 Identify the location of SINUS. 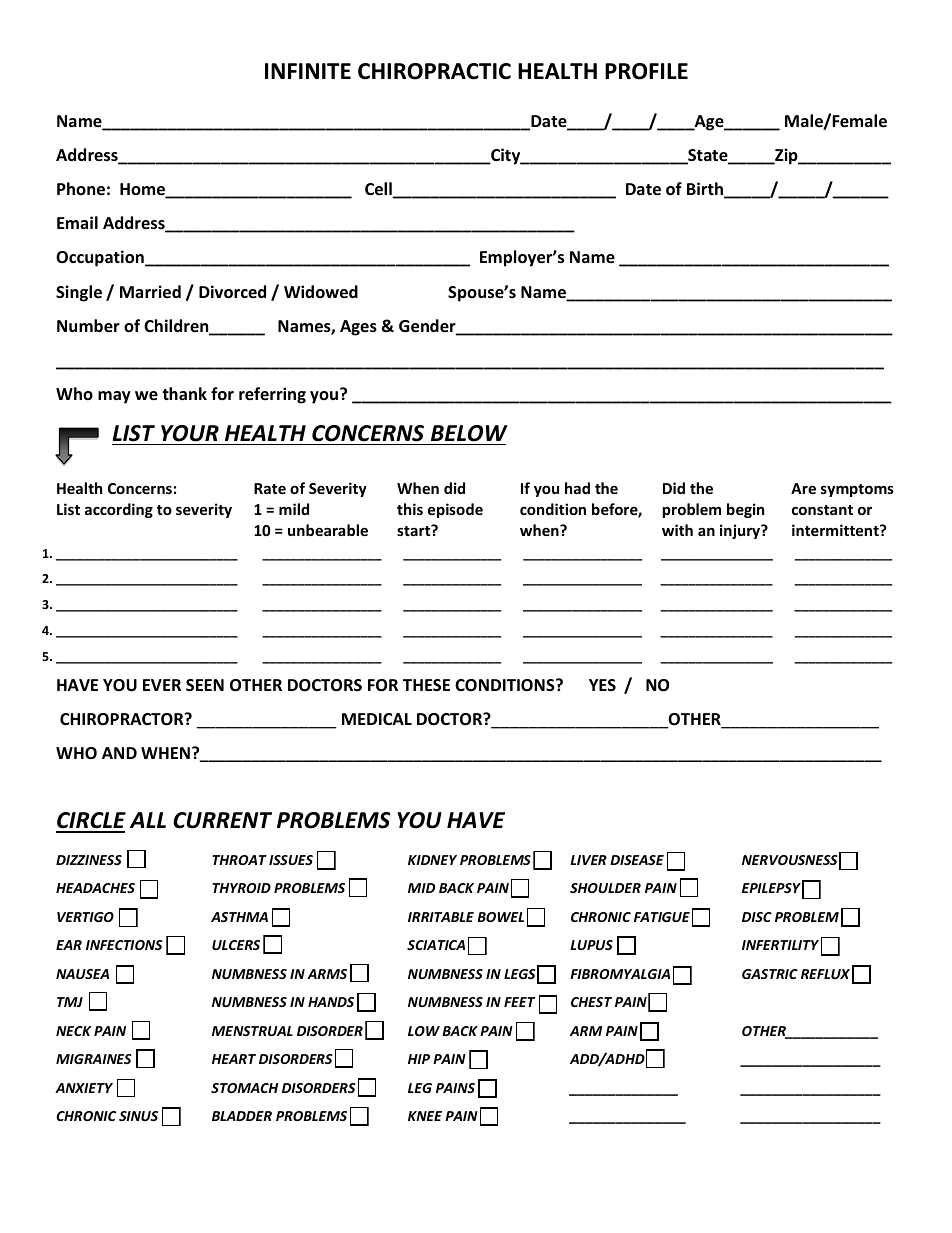
(138, 1116).
